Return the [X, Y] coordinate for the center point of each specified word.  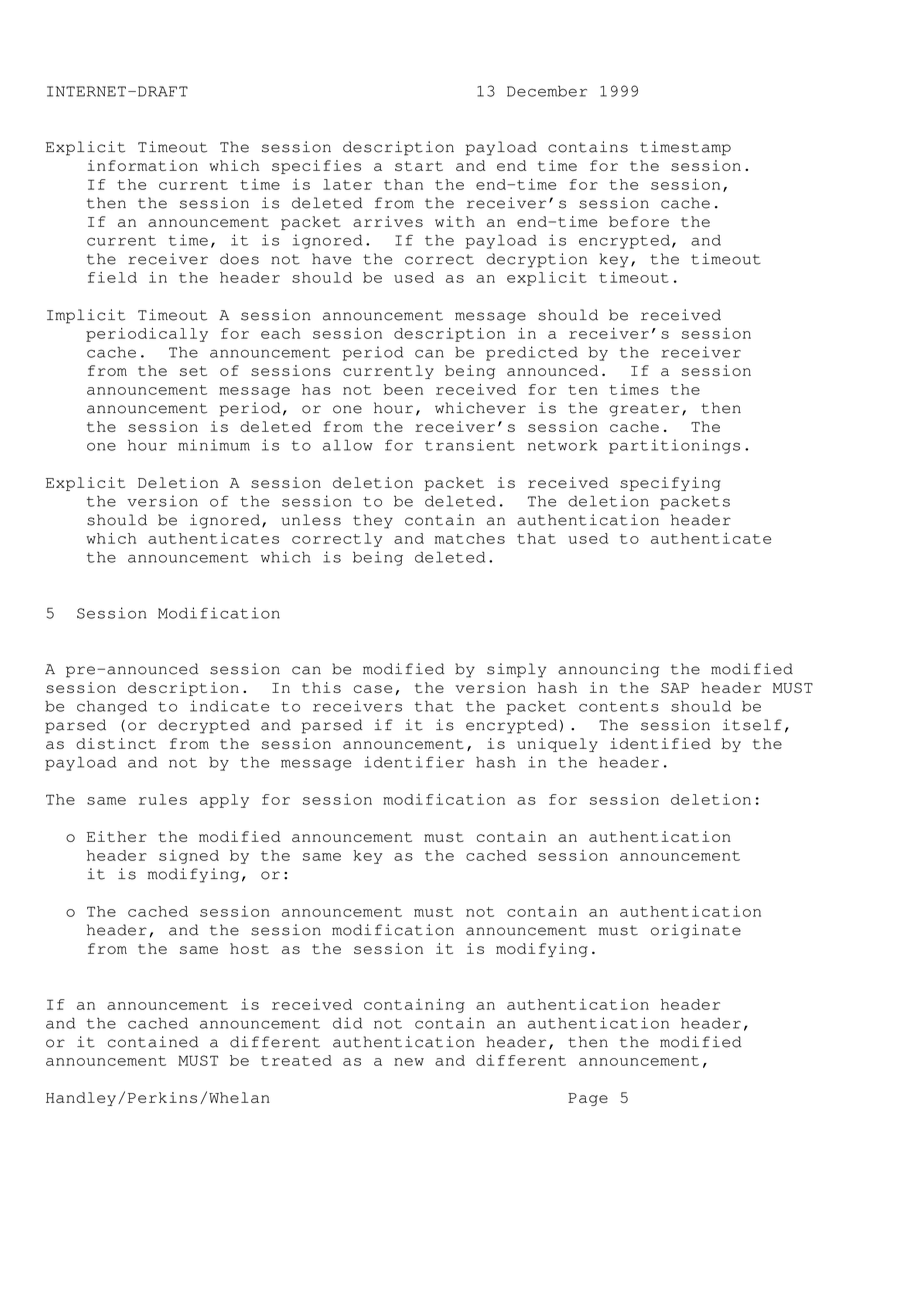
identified [660, 743]
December [547, 91]
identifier [414, 762]
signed [189, 857]
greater [644, 410]
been [403, 389]
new [409, 1062]
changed [112, 708]
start [419, 166]
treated [296, 1060]
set [193, 371]
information [142, 165]
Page [588, 1099]
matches [470, 538]
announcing [608, 670]
